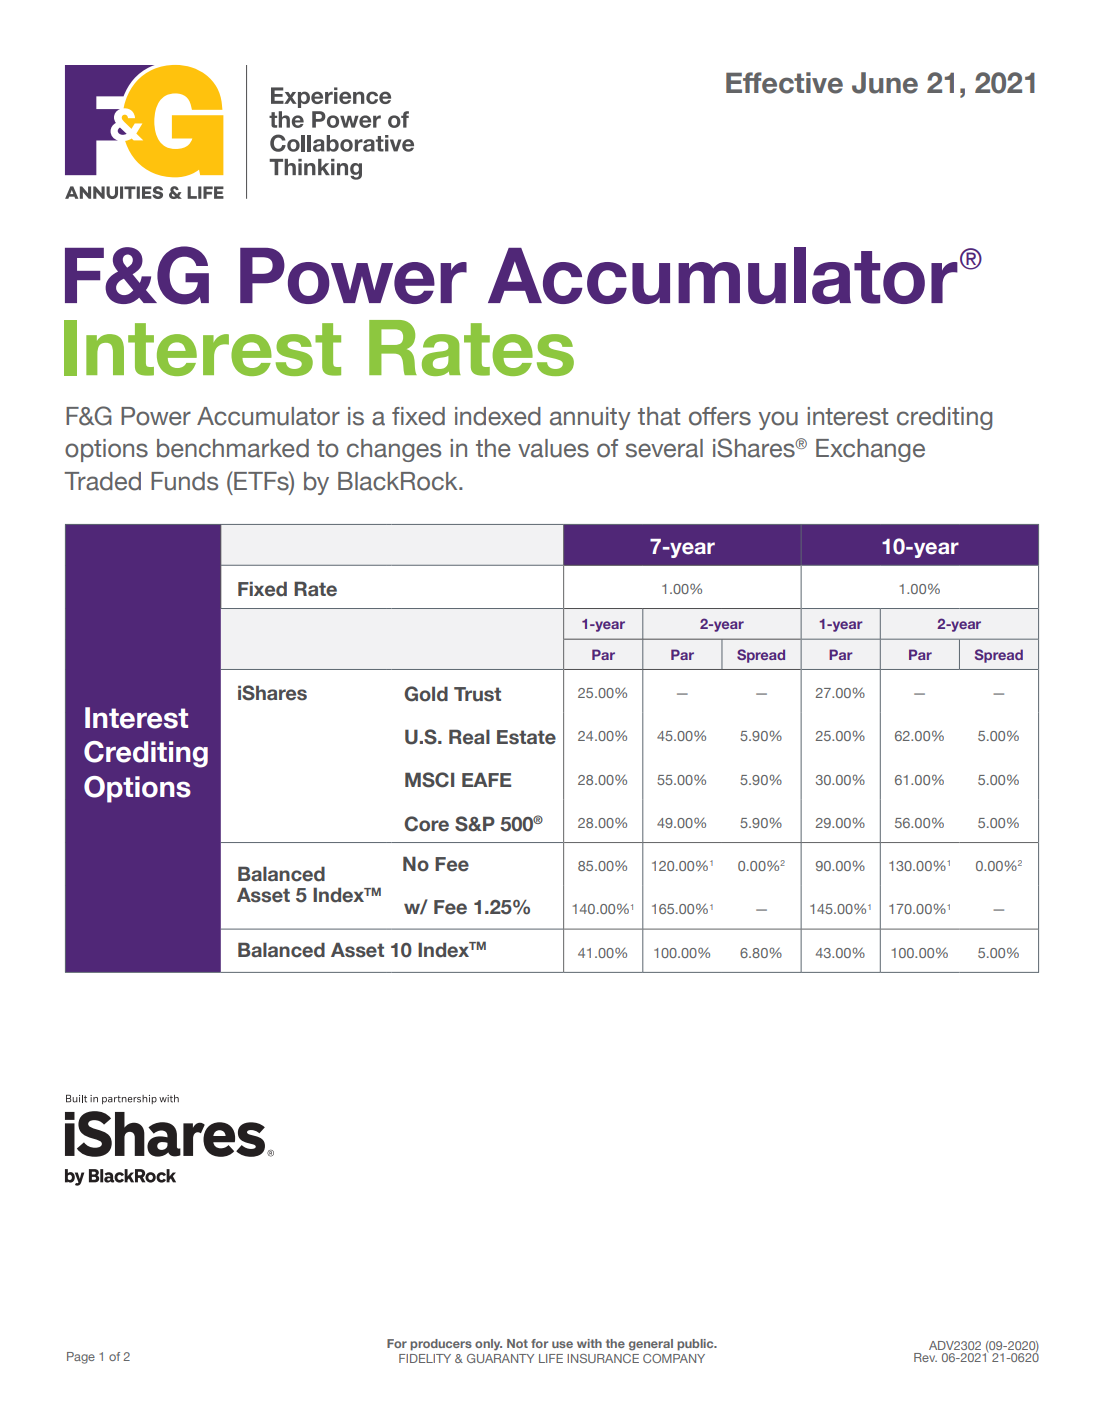 Image resolution: width=1104 pixels, height=1428 pixels. I want to click on Effective, so click(784, 83).
